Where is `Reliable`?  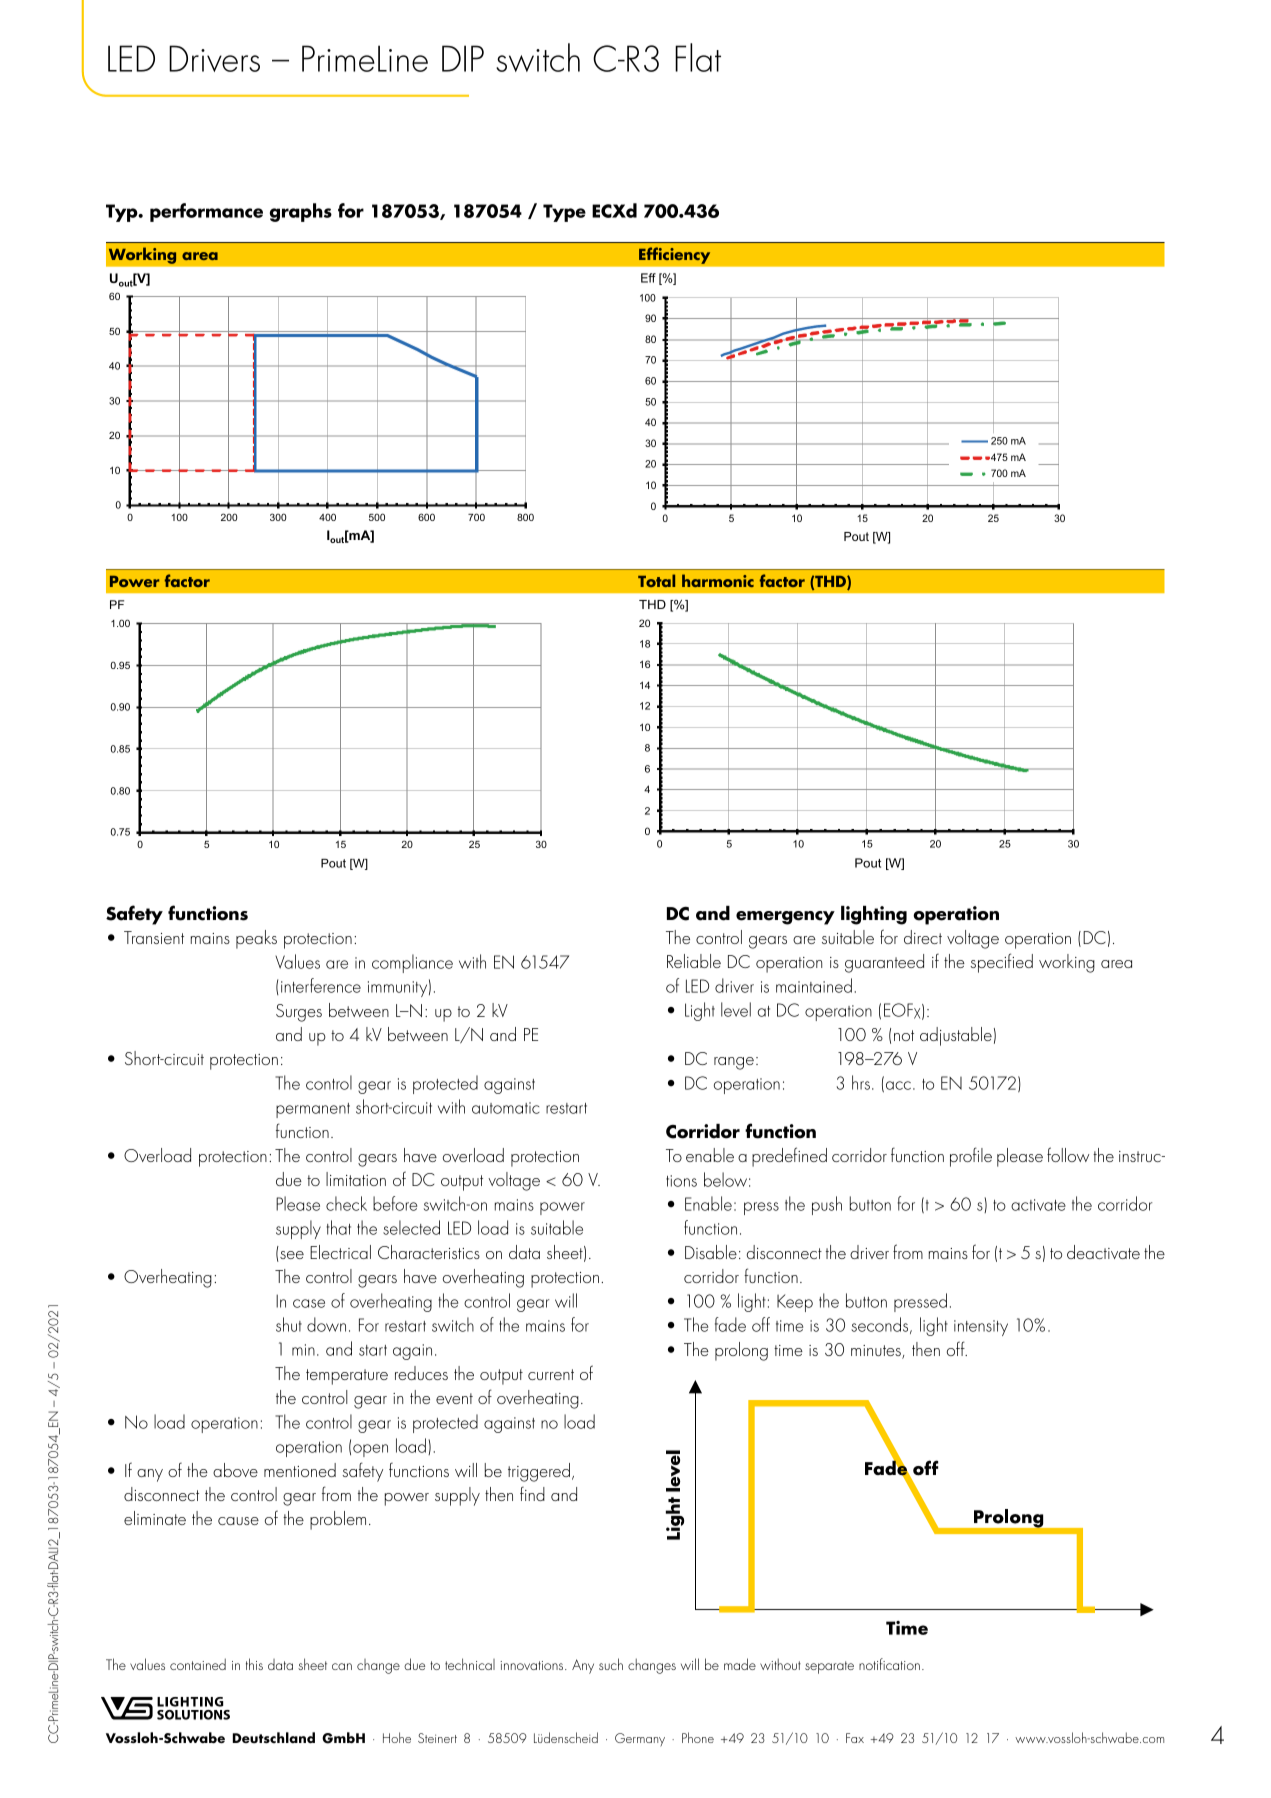
Reliable is located at coordinates (694, 961).
